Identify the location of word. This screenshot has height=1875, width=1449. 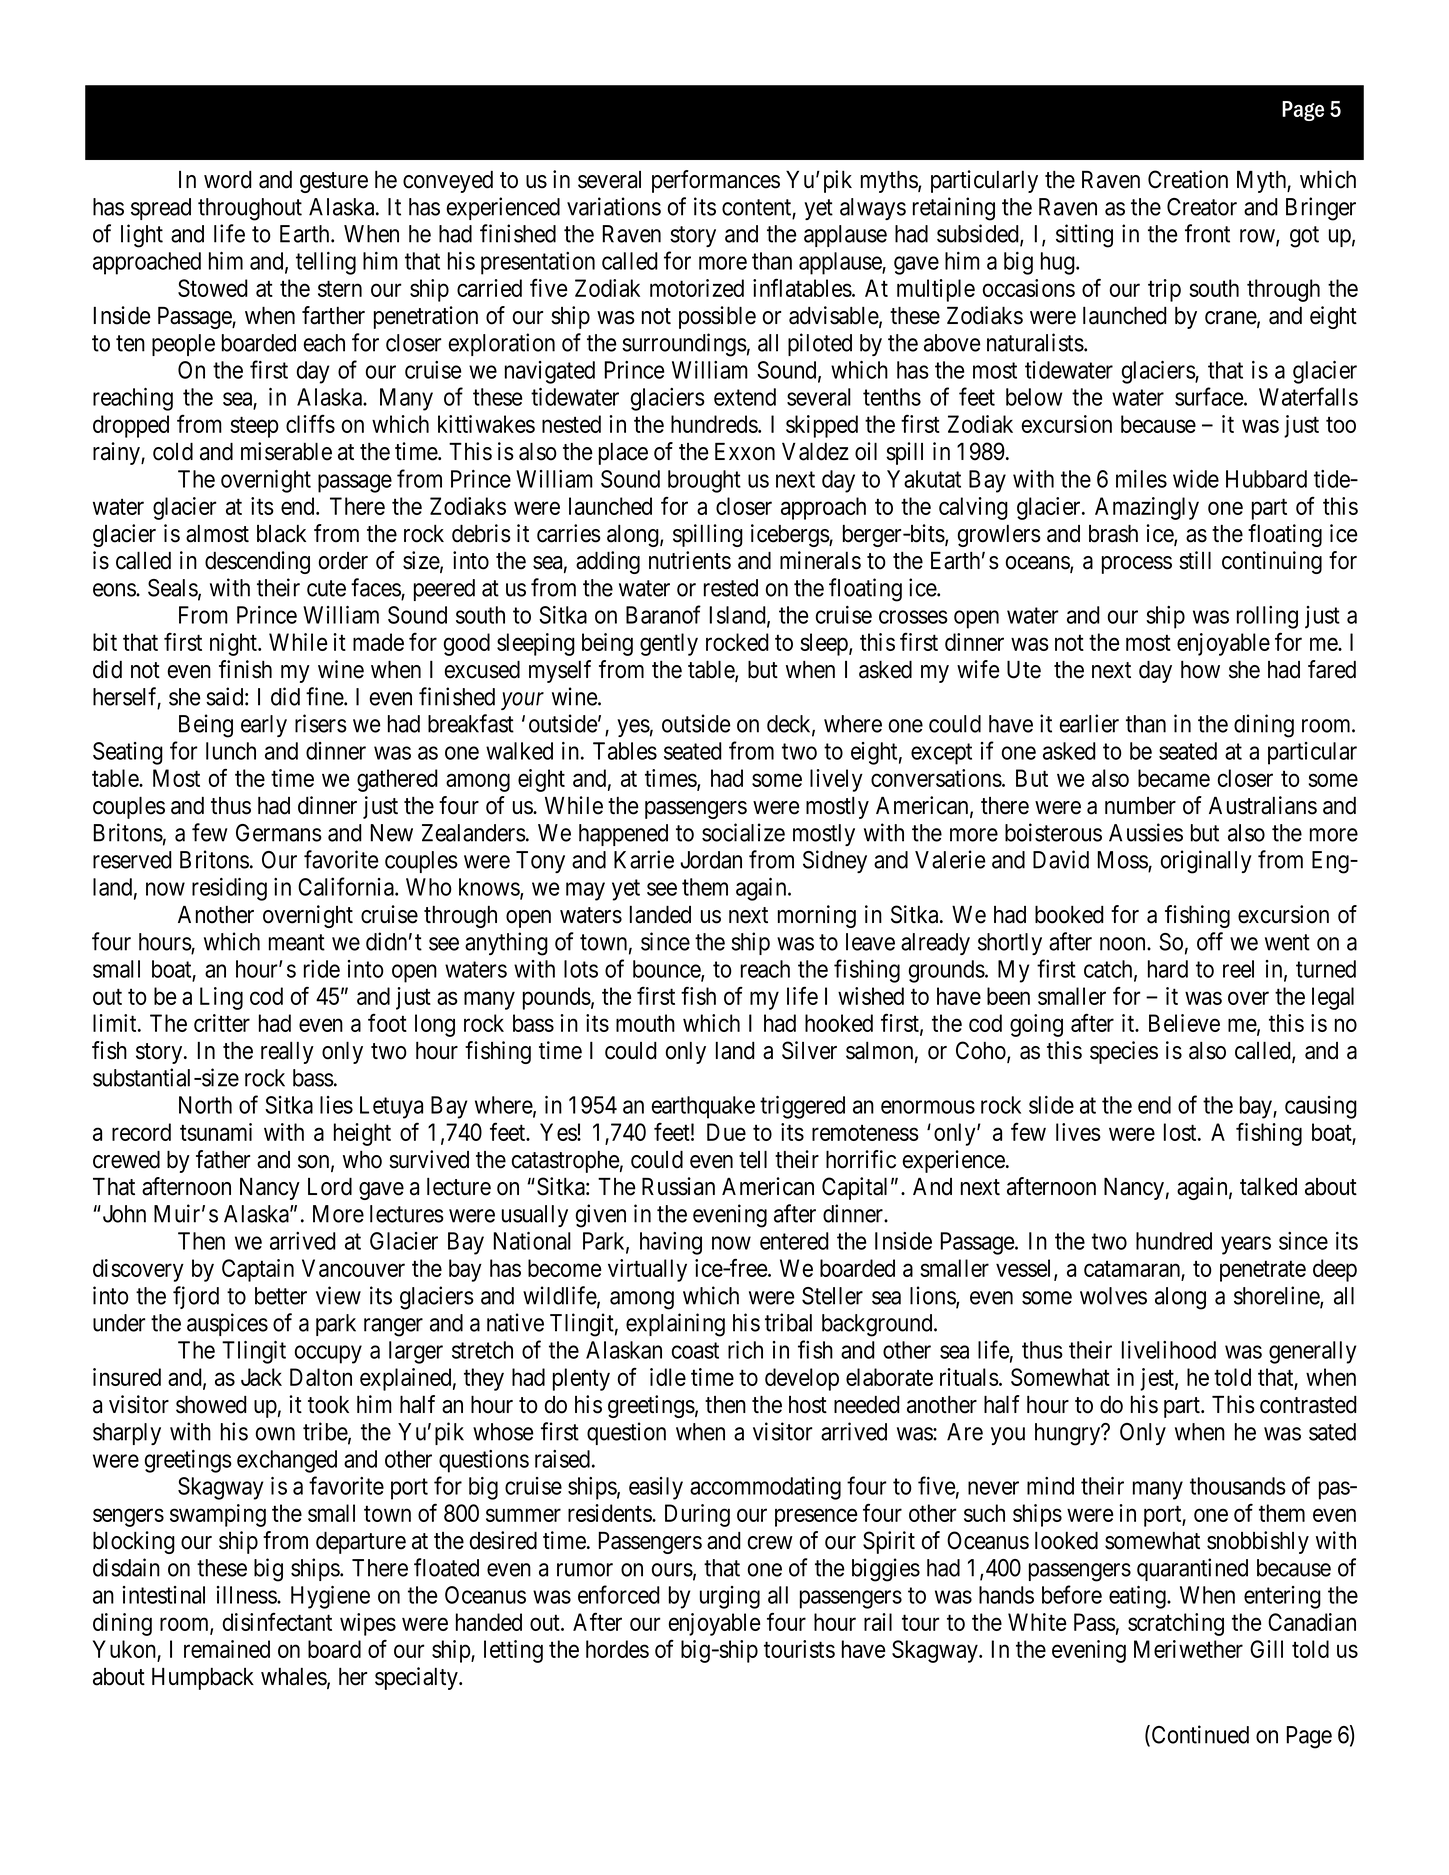
(228, 179).
